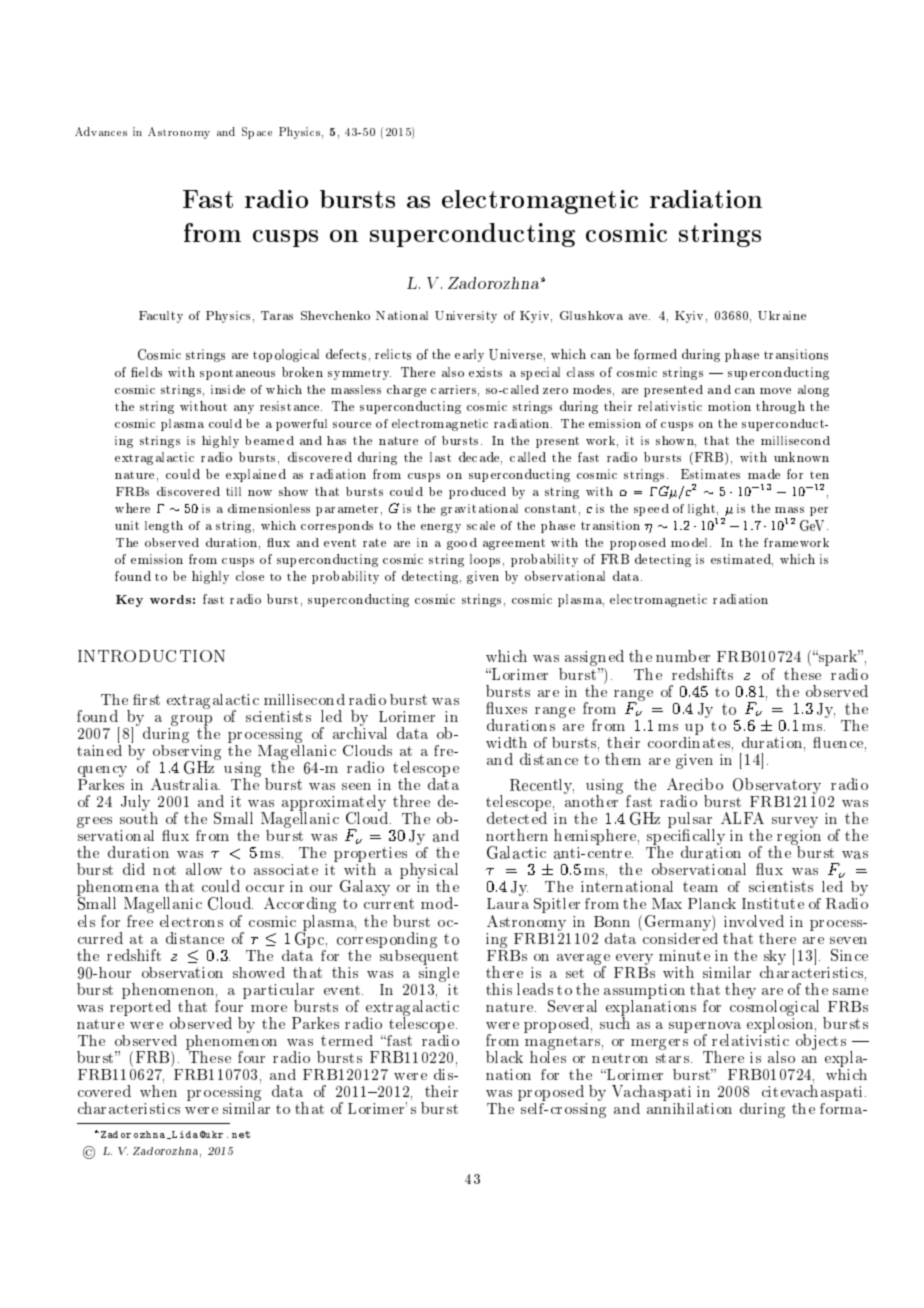  What do you see at coordinates (683, 656) in the image?
I see `number` at bounding box center [683, 656].
